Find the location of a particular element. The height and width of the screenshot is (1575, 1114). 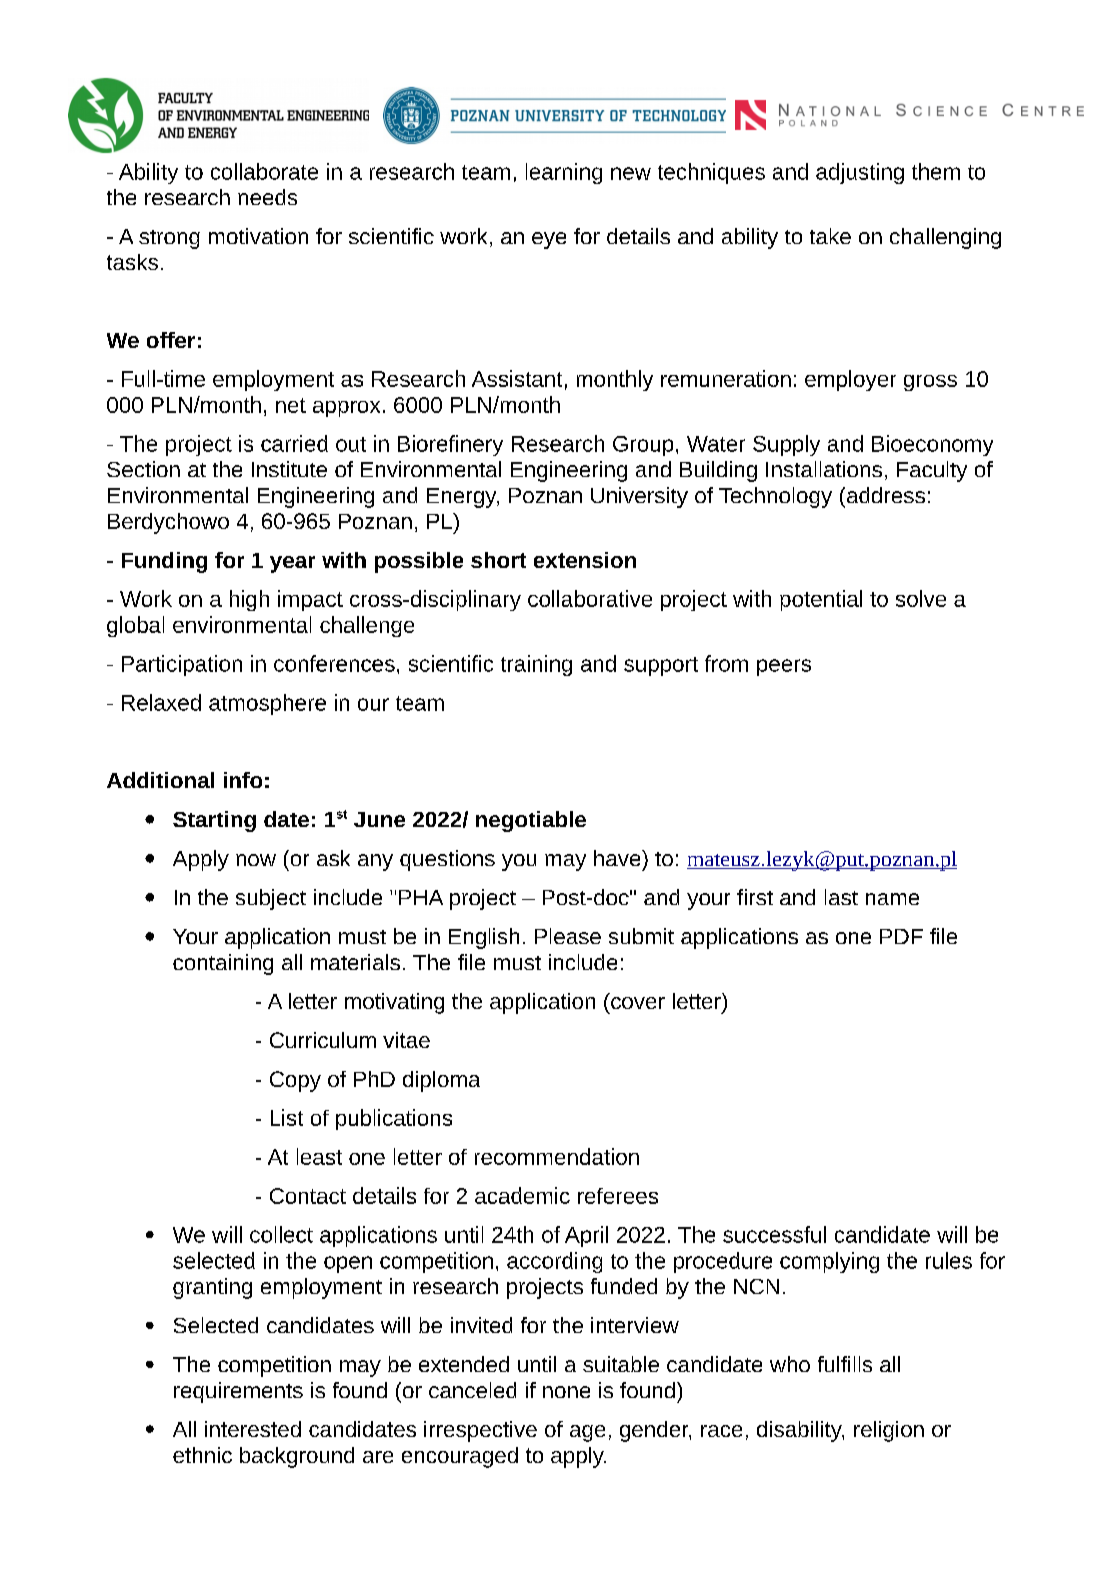

interested is located at coordinates (253, 1429).
